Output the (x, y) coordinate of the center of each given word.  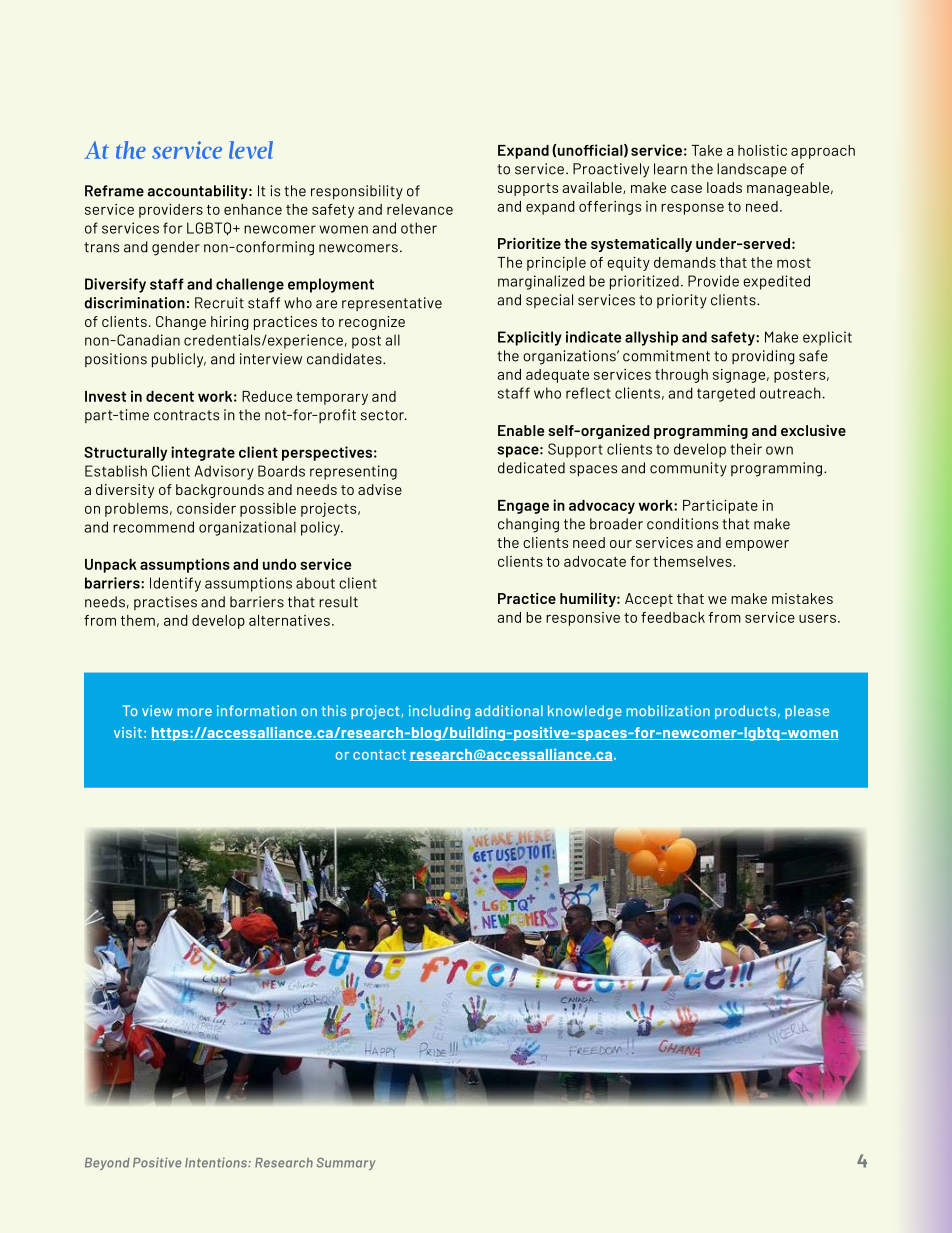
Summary (346, 1164)
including (439, 712)
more (194, 712)
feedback (673, 617)
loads (724, 187)
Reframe (114, 191)
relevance (420, 209)
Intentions (217, 1162)
